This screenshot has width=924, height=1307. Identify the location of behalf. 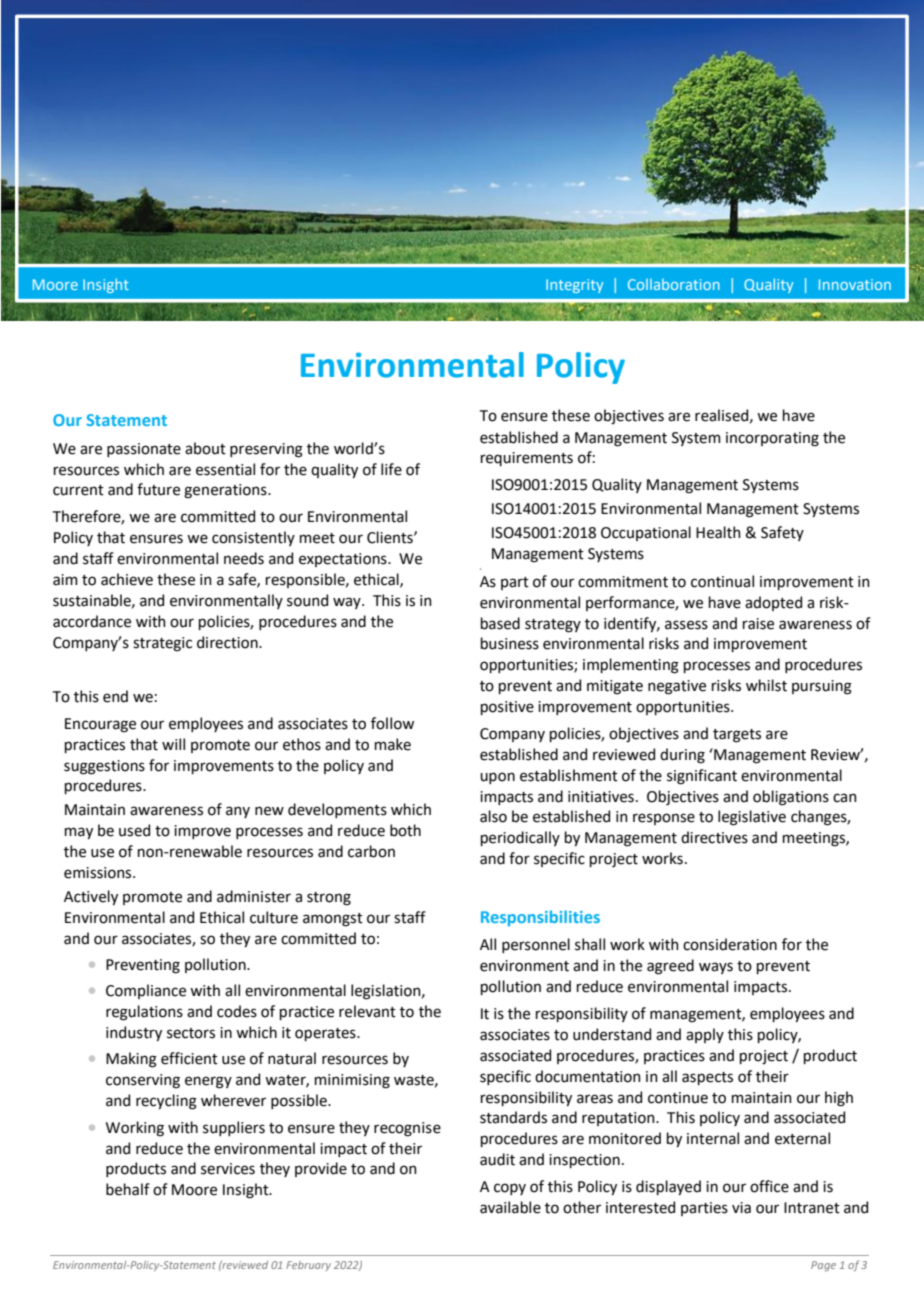
(128, 1189).
